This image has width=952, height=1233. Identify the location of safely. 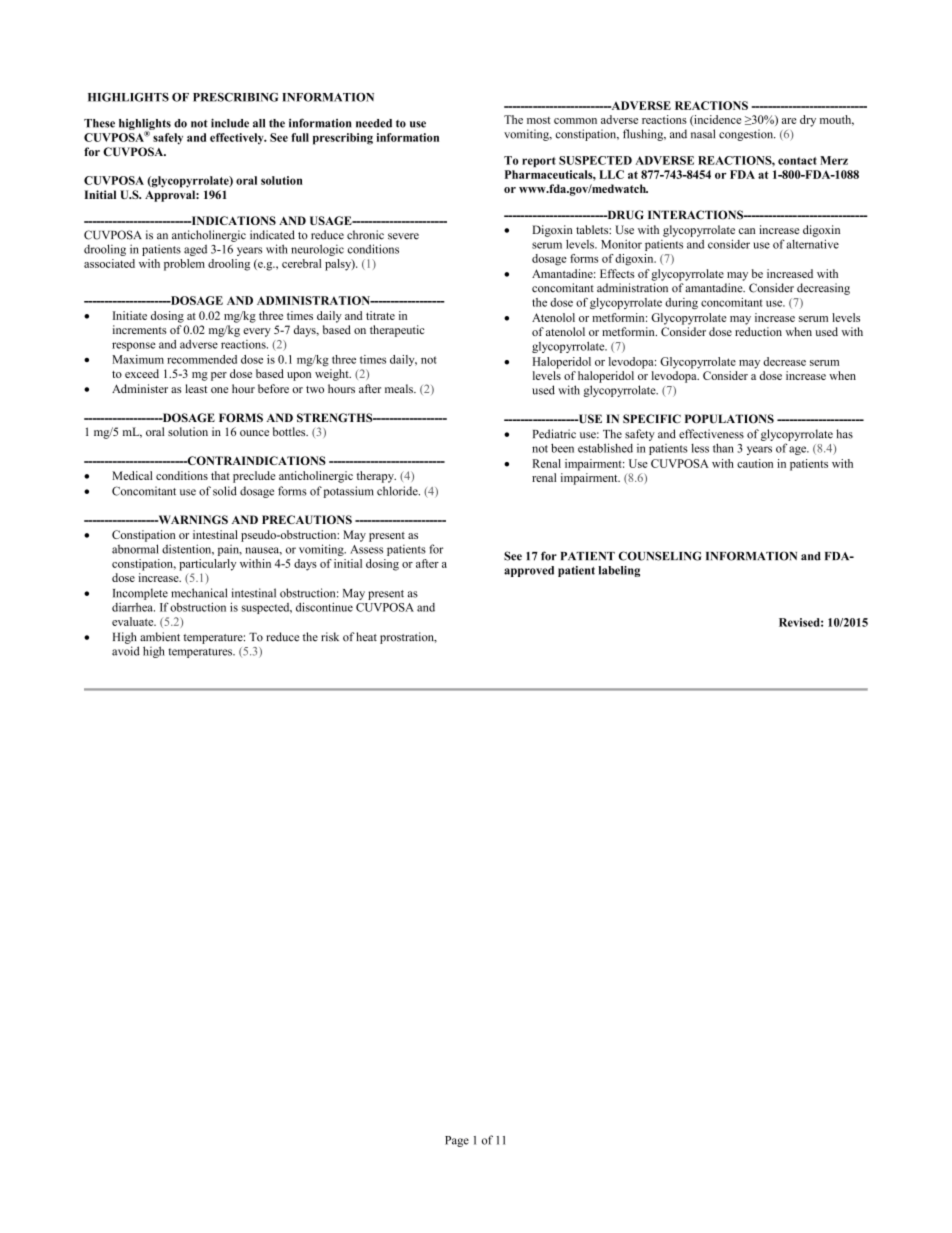
(168, 139).
